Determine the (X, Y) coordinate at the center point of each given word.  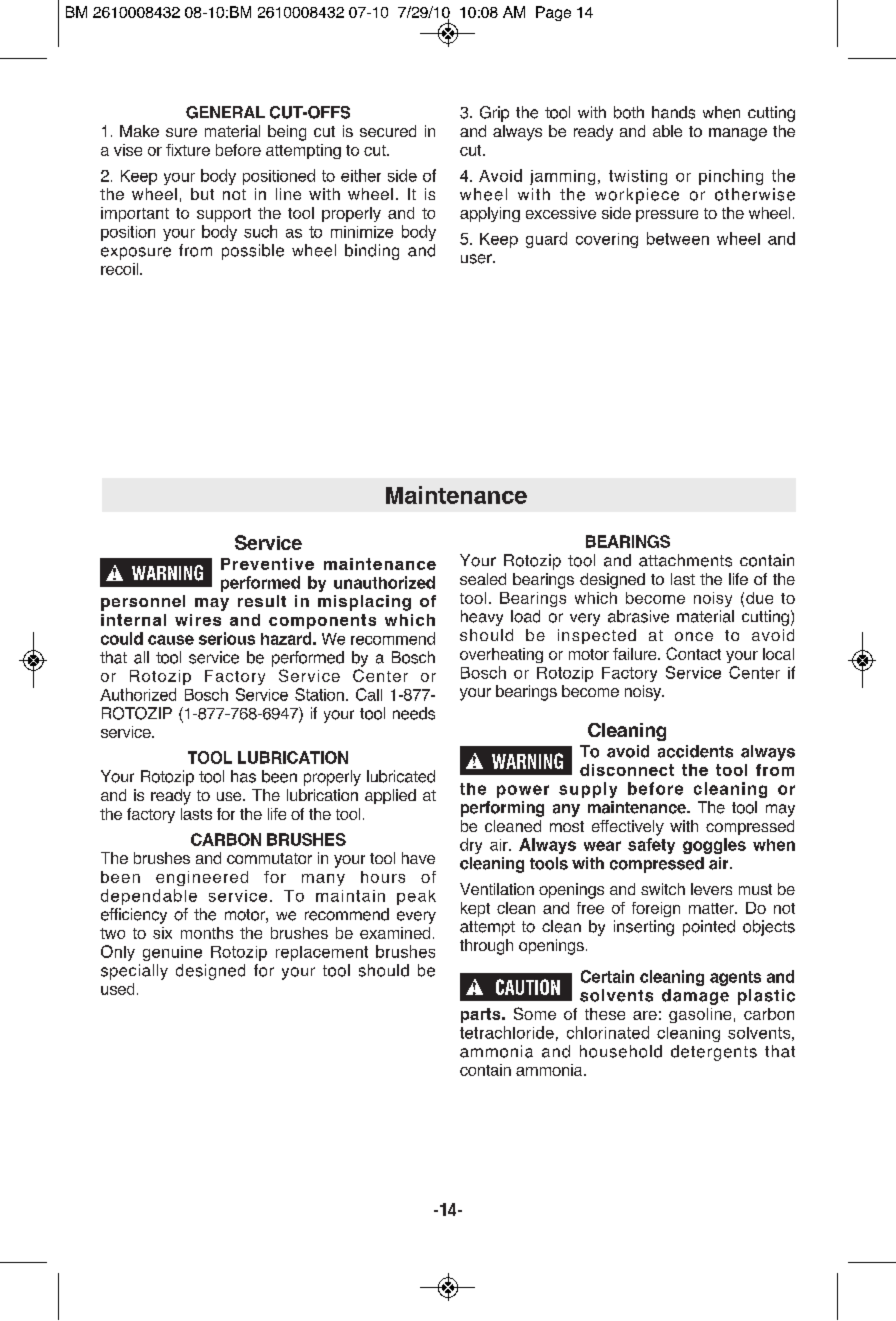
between (678, 238)
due (759, 598)
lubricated (401, 776)
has (243, 776)
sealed (483, 579)
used (117, 989)
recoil (121, 269)
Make (139, 131)
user (477, 259)
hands (673, 112)
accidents (695, 751)
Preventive (267, 564)
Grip (494, 114)
